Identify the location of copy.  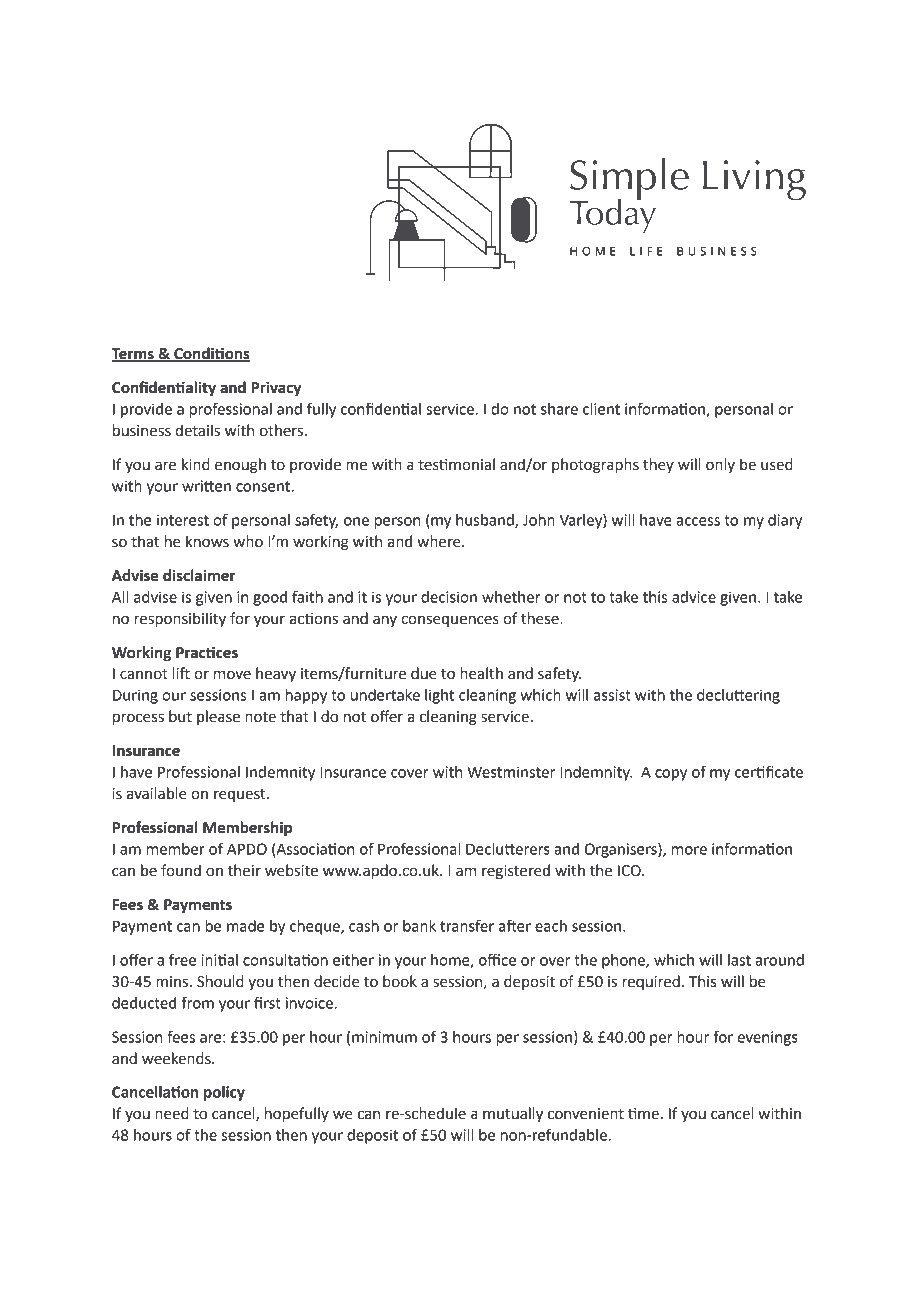
(671, 775).
